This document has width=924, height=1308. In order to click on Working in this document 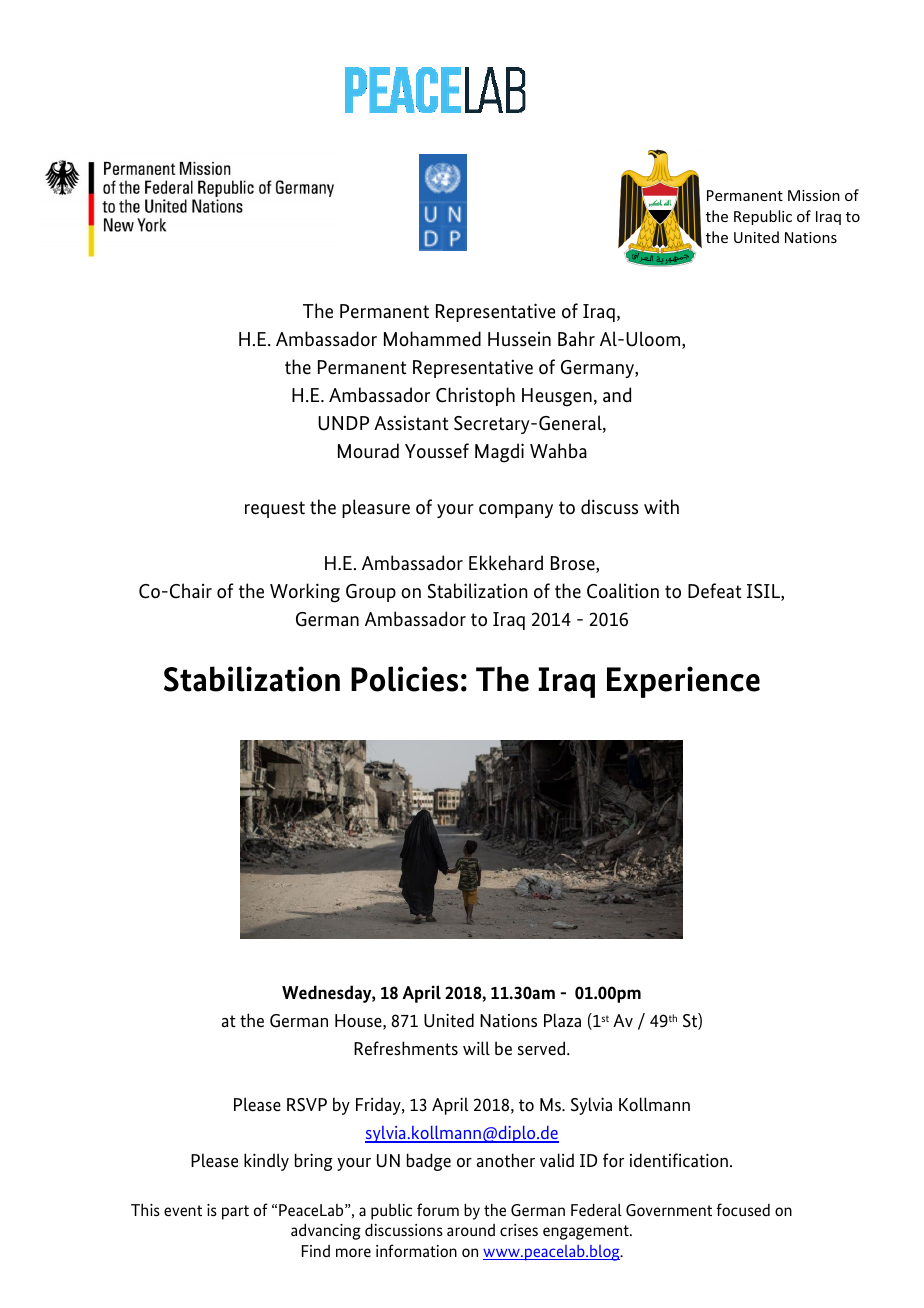, I will do `click(305, 593)`.
